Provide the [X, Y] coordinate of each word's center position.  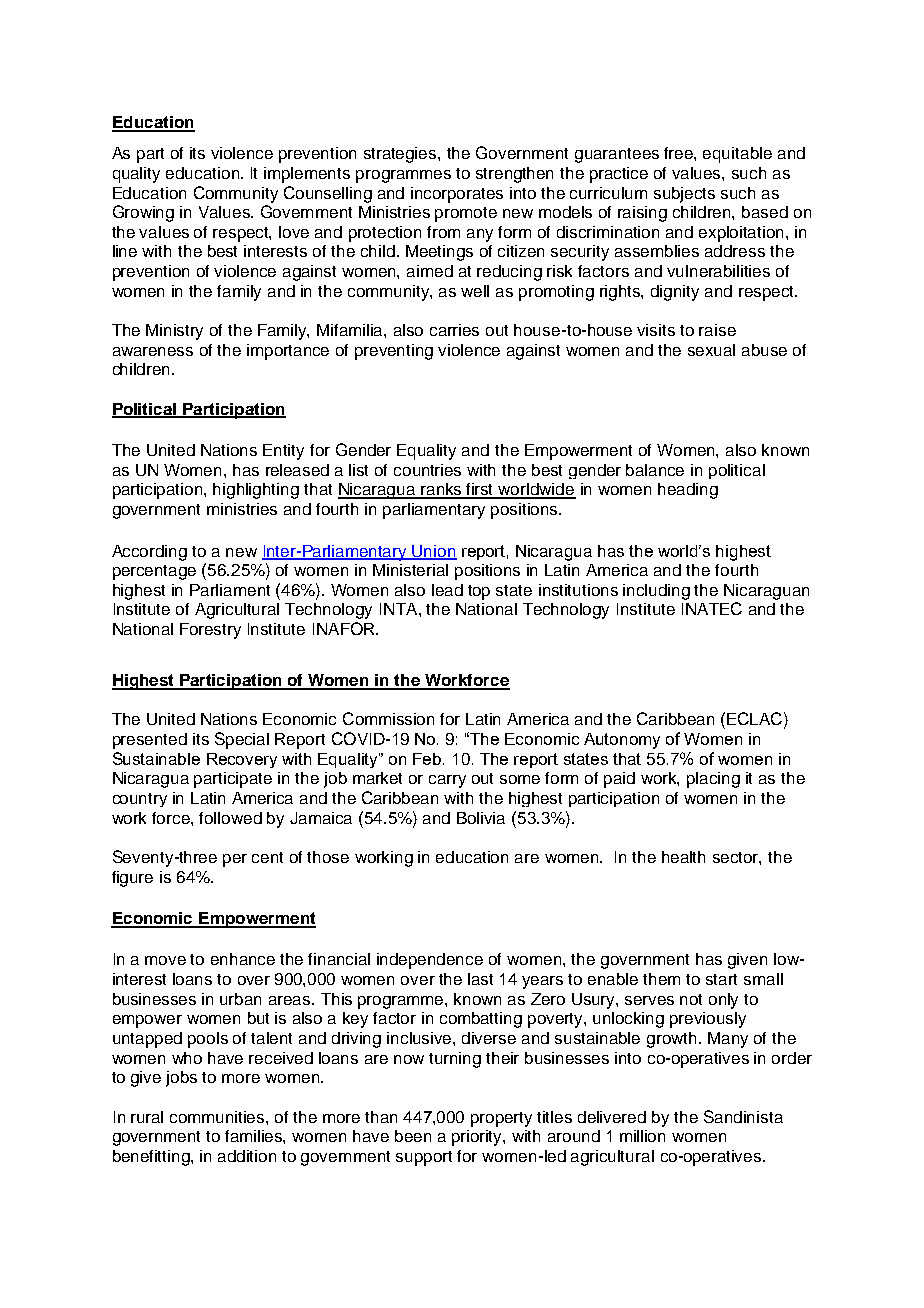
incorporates [457, 195]
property [501, 1119]
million [642, 1136]
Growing [143, 213]
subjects [684, 195]
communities [218, 1117]
